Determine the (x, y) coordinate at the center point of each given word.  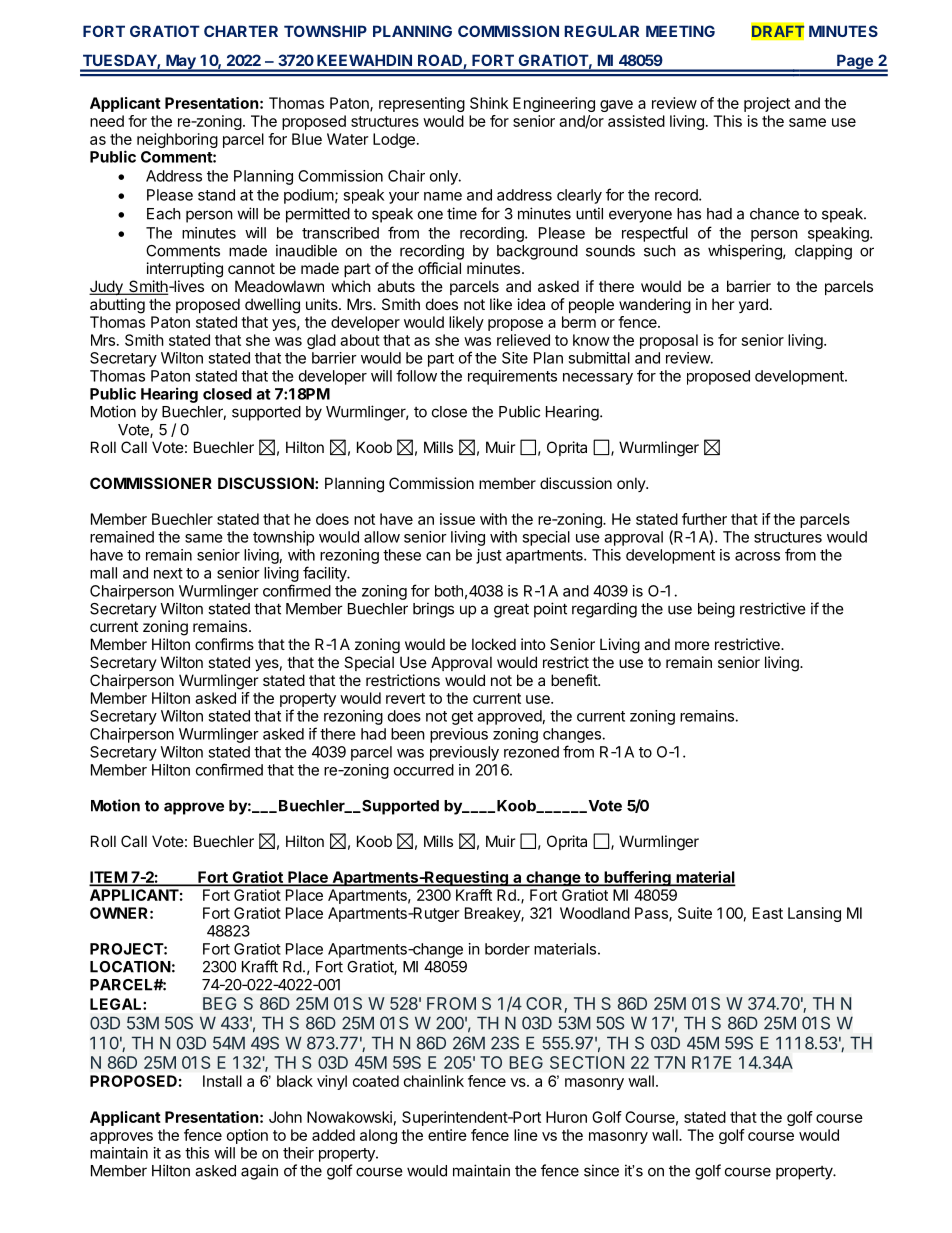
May (181, 63)
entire (447, 1135)
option (247, 1136)
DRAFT (778, 31)
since (601, 1170)
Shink (489, 103)
